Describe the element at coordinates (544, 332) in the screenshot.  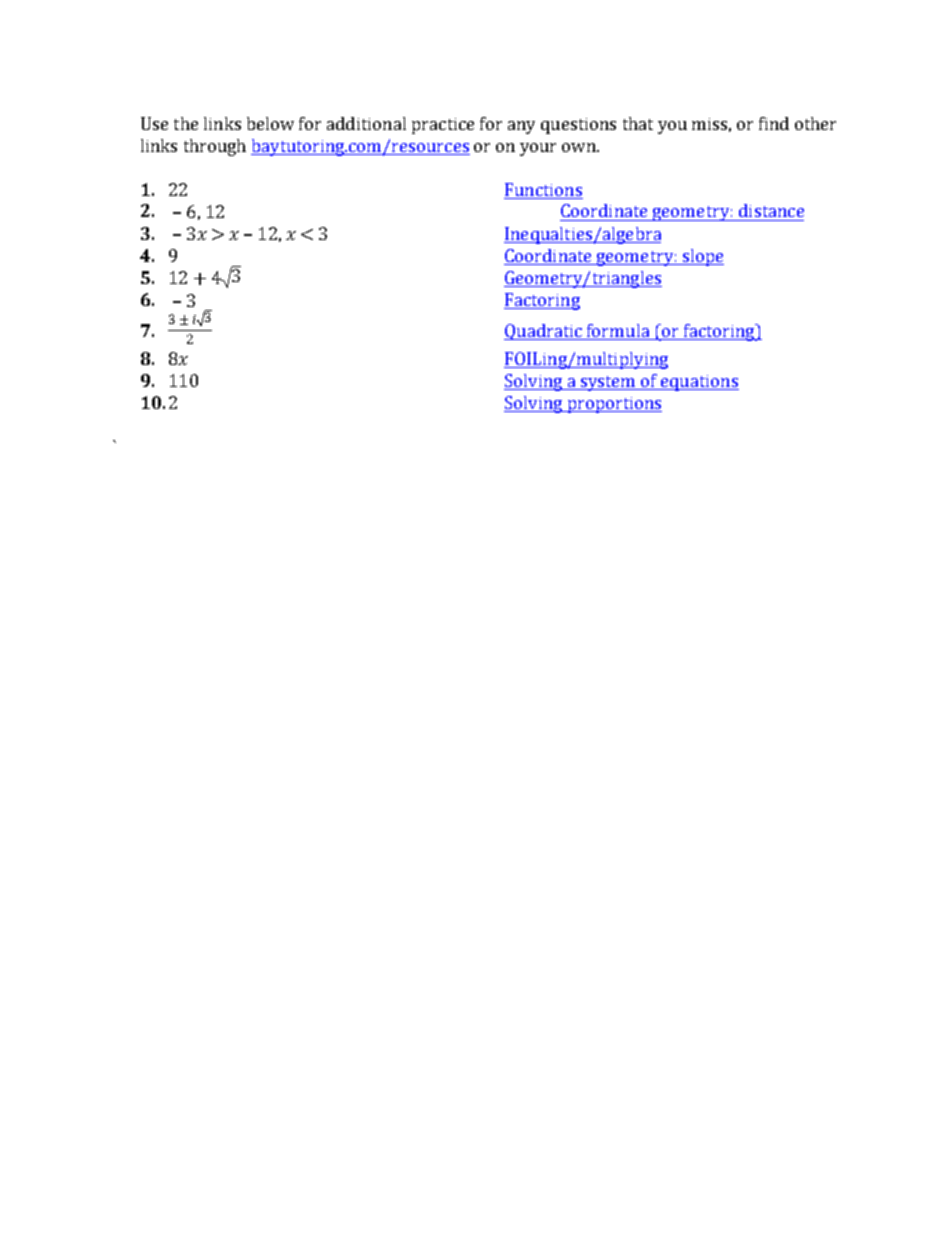
I see `Quadratic` at that location.
